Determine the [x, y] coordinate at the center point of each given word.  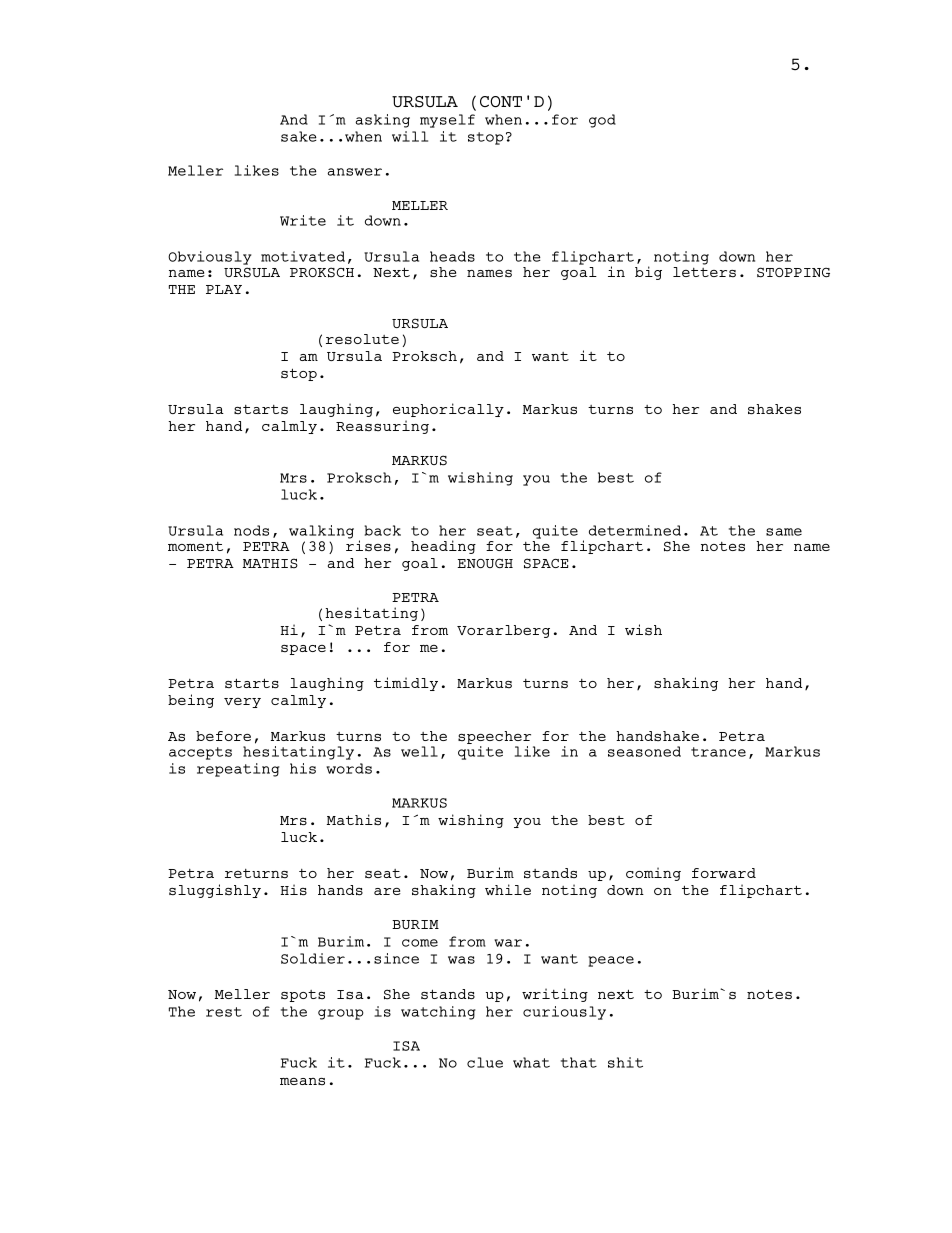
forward [724, 873]
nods [251, 530]
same [784, 532]
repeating [238, 770]
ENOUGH [485, 563]
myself [447, 121]
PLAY [224, 289]
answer [354, 172]
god [602, 121]
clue [485, 1062]
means [302, 1081]
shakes [774, 409]
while [508, 889]
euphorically [448, 410]
